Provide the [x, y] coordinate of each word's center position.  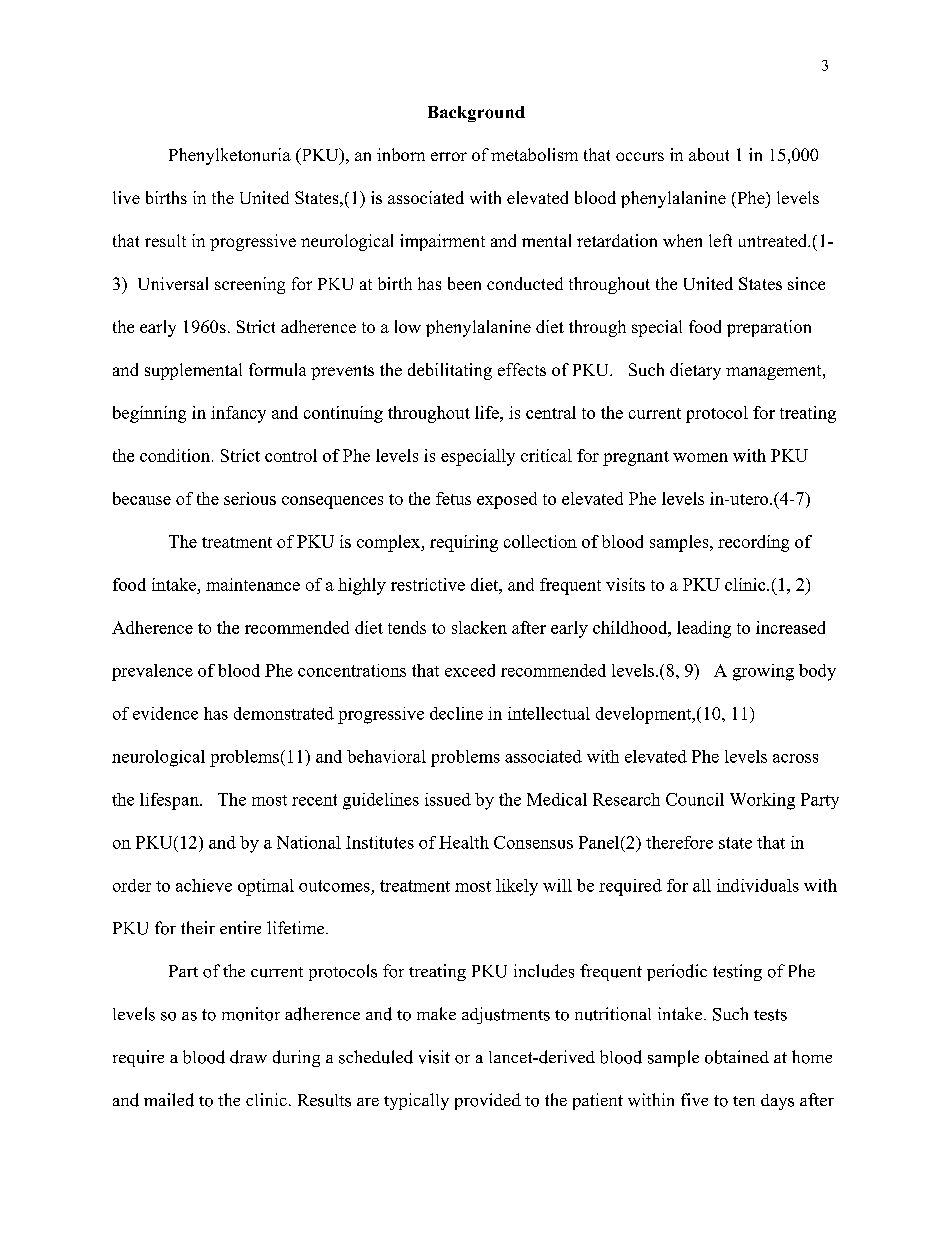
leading [704, 629]
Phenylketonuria [230, 156]
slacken [479, 627]
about [709, 154]
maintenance [253, 584]
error [449, 156]
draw [248, 1057]
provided [488, 1101]
